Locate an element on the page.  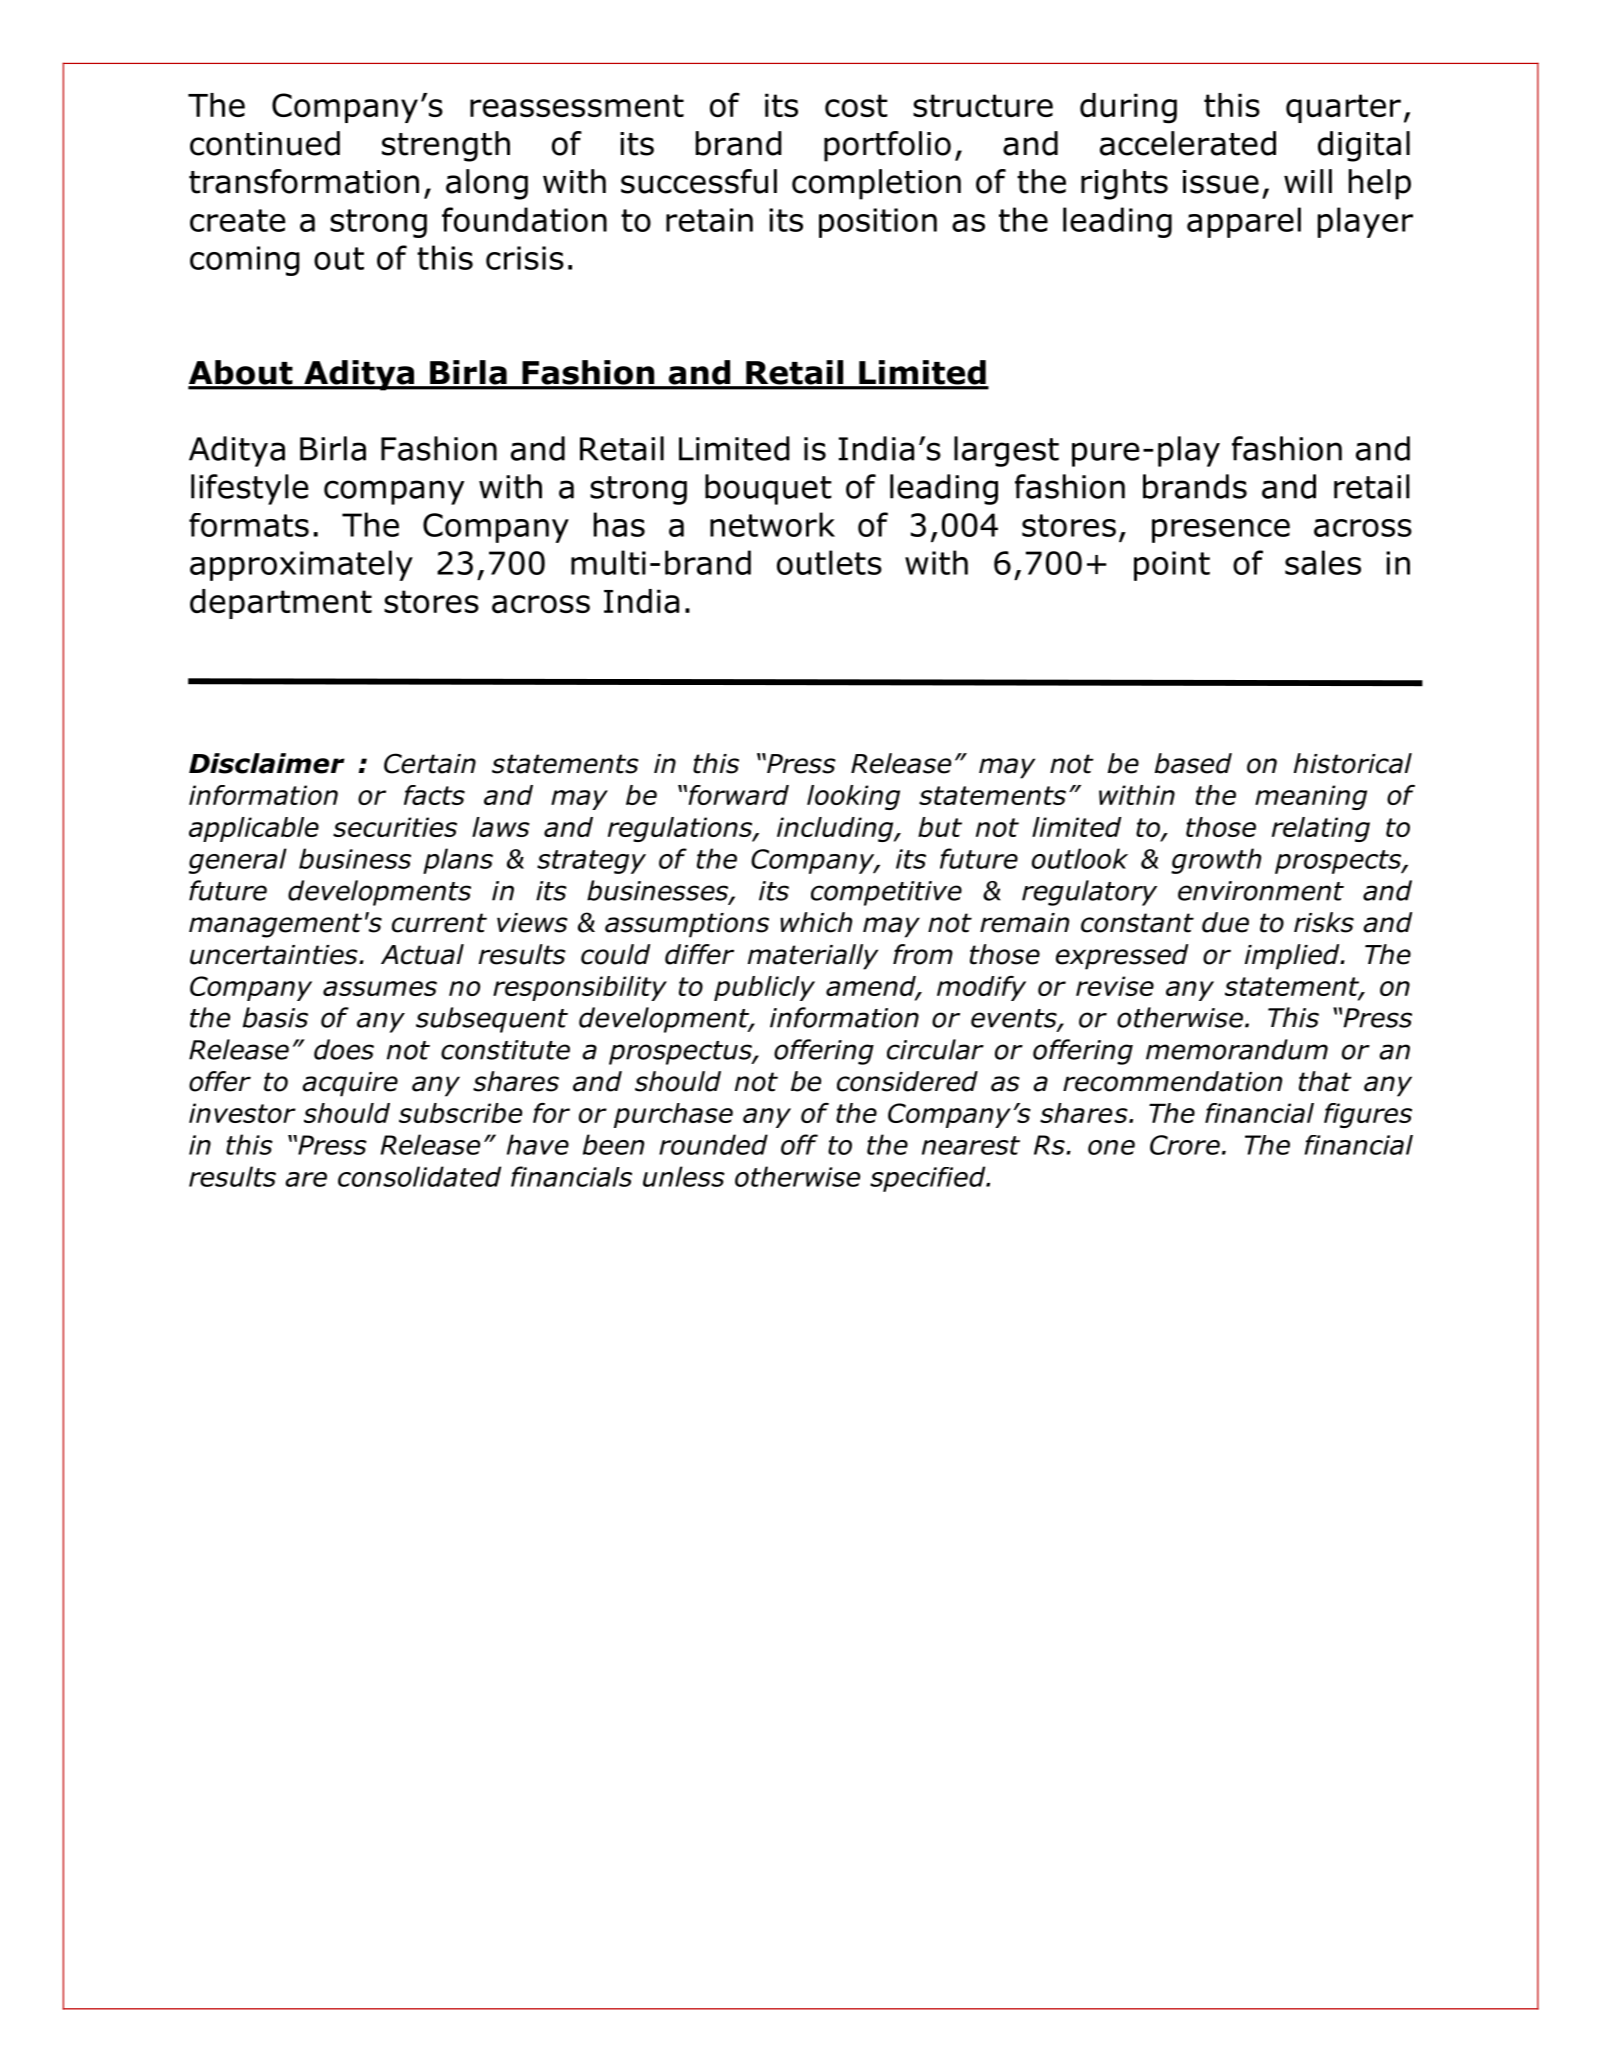
Crore is located at coordinates (1185, 1145).
